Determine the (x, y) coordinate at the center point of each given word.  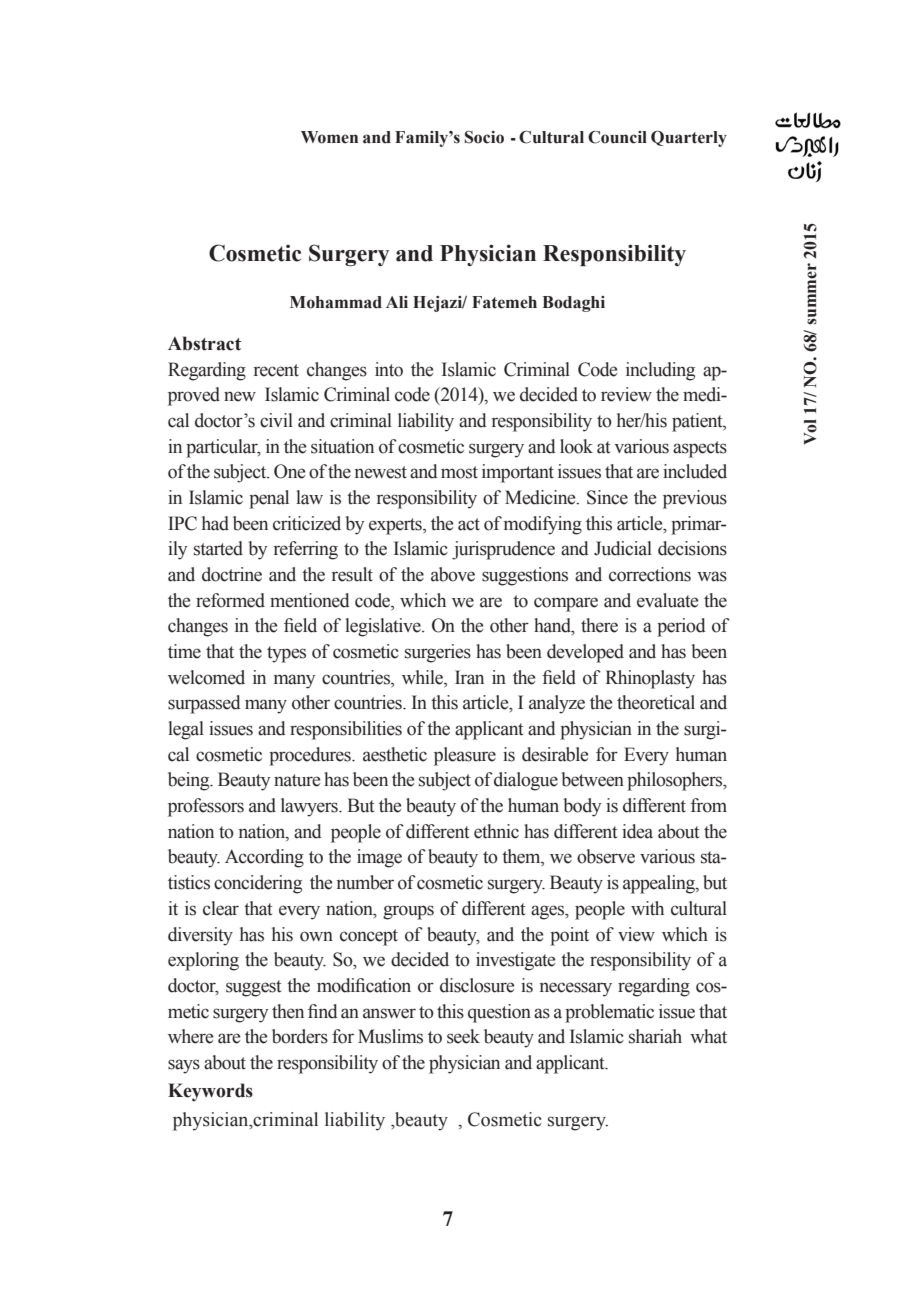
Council (617, 137)
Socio (484, 137)
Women (329, 137)
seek (463, 1036)
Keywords (210, 1092)
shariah (655, 1036)
